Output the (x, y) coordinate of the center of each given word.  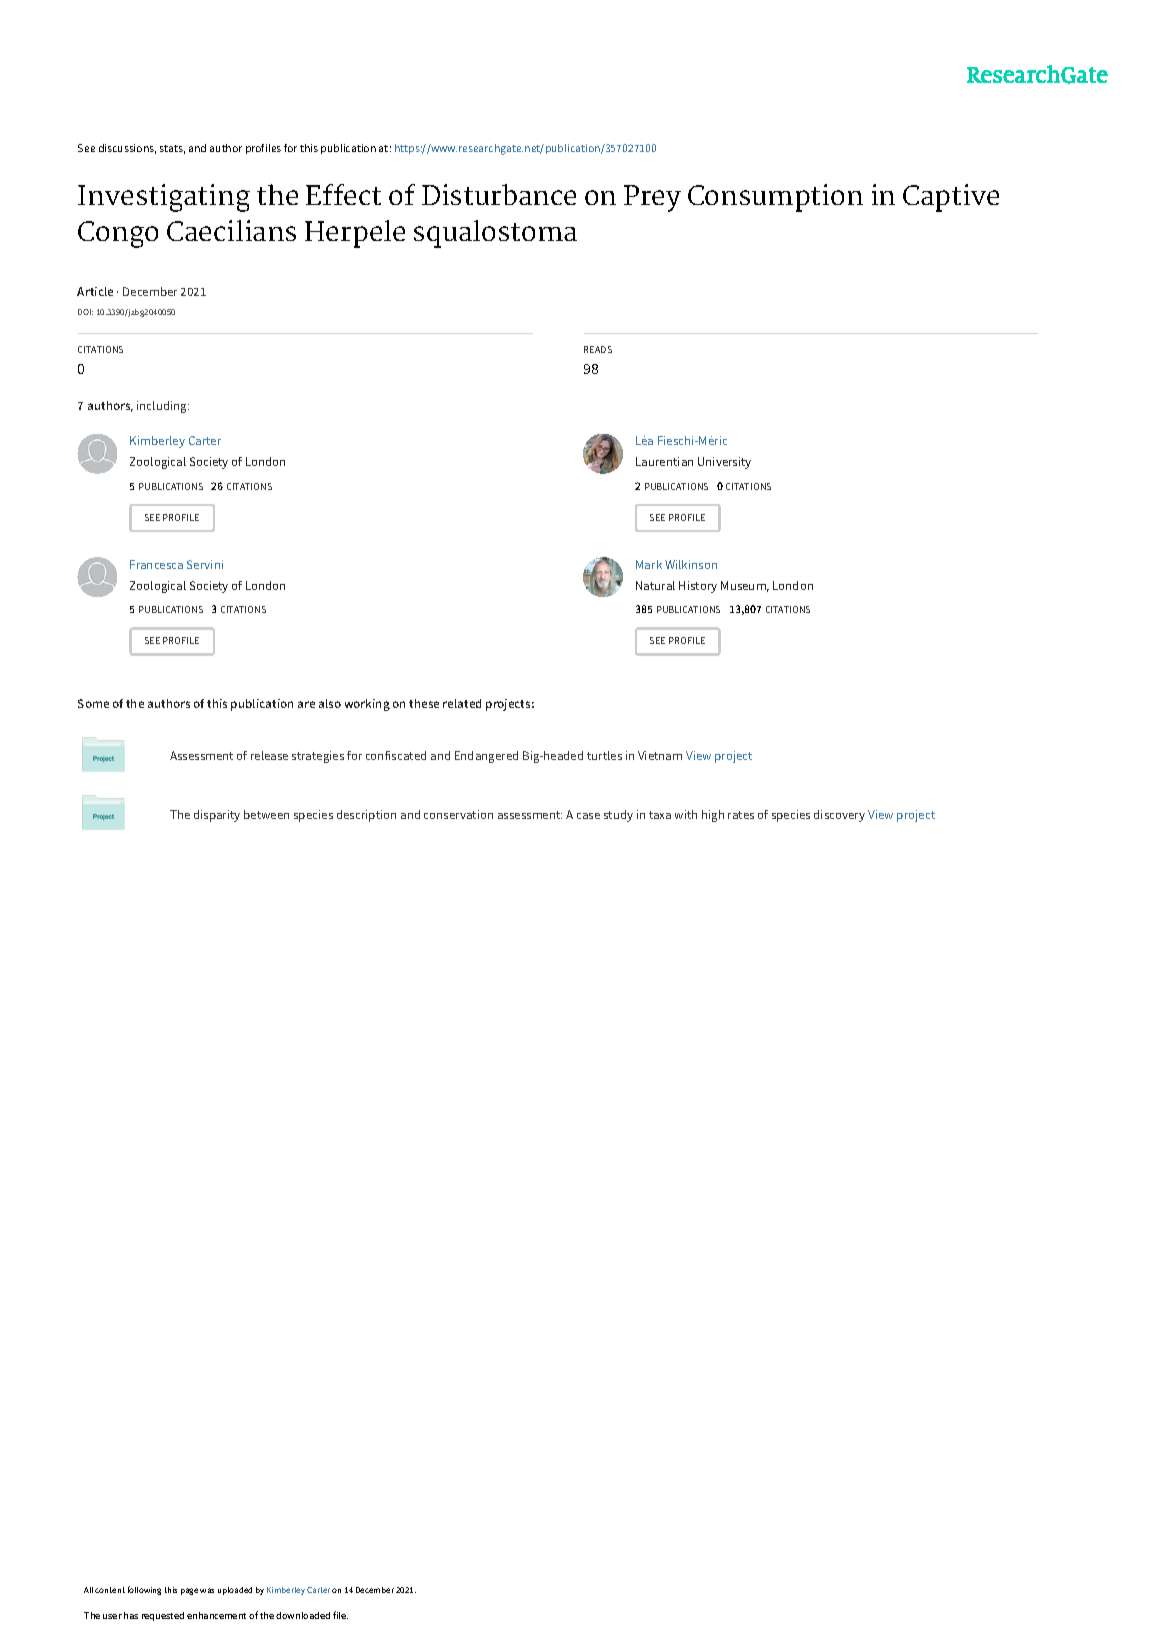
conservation (458, 814)
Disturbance (499, 194)
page (189, 1591)
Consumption (775, 198)
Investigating (164, 198)
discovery (839, 816)
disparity (217, 816)
